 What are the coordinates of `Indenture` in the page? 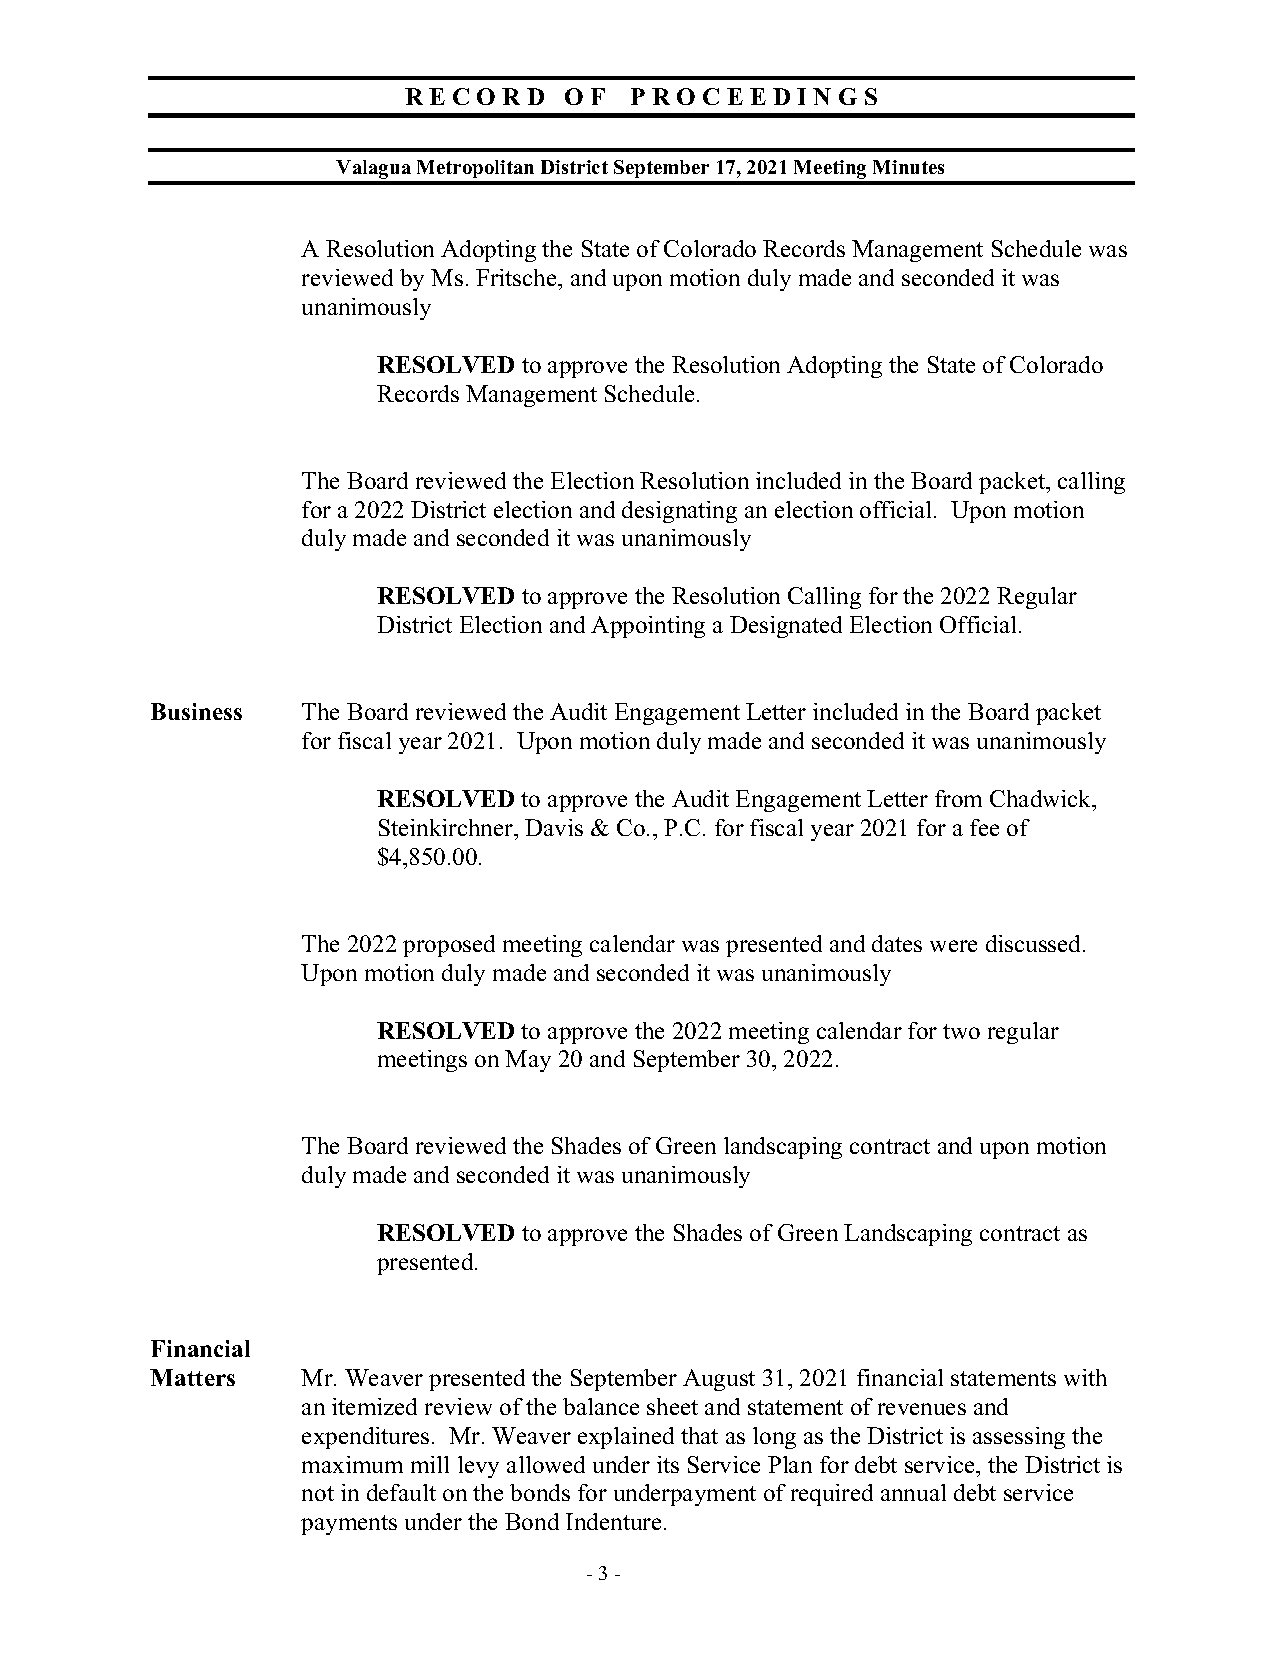 It's located at (613, 1521).
